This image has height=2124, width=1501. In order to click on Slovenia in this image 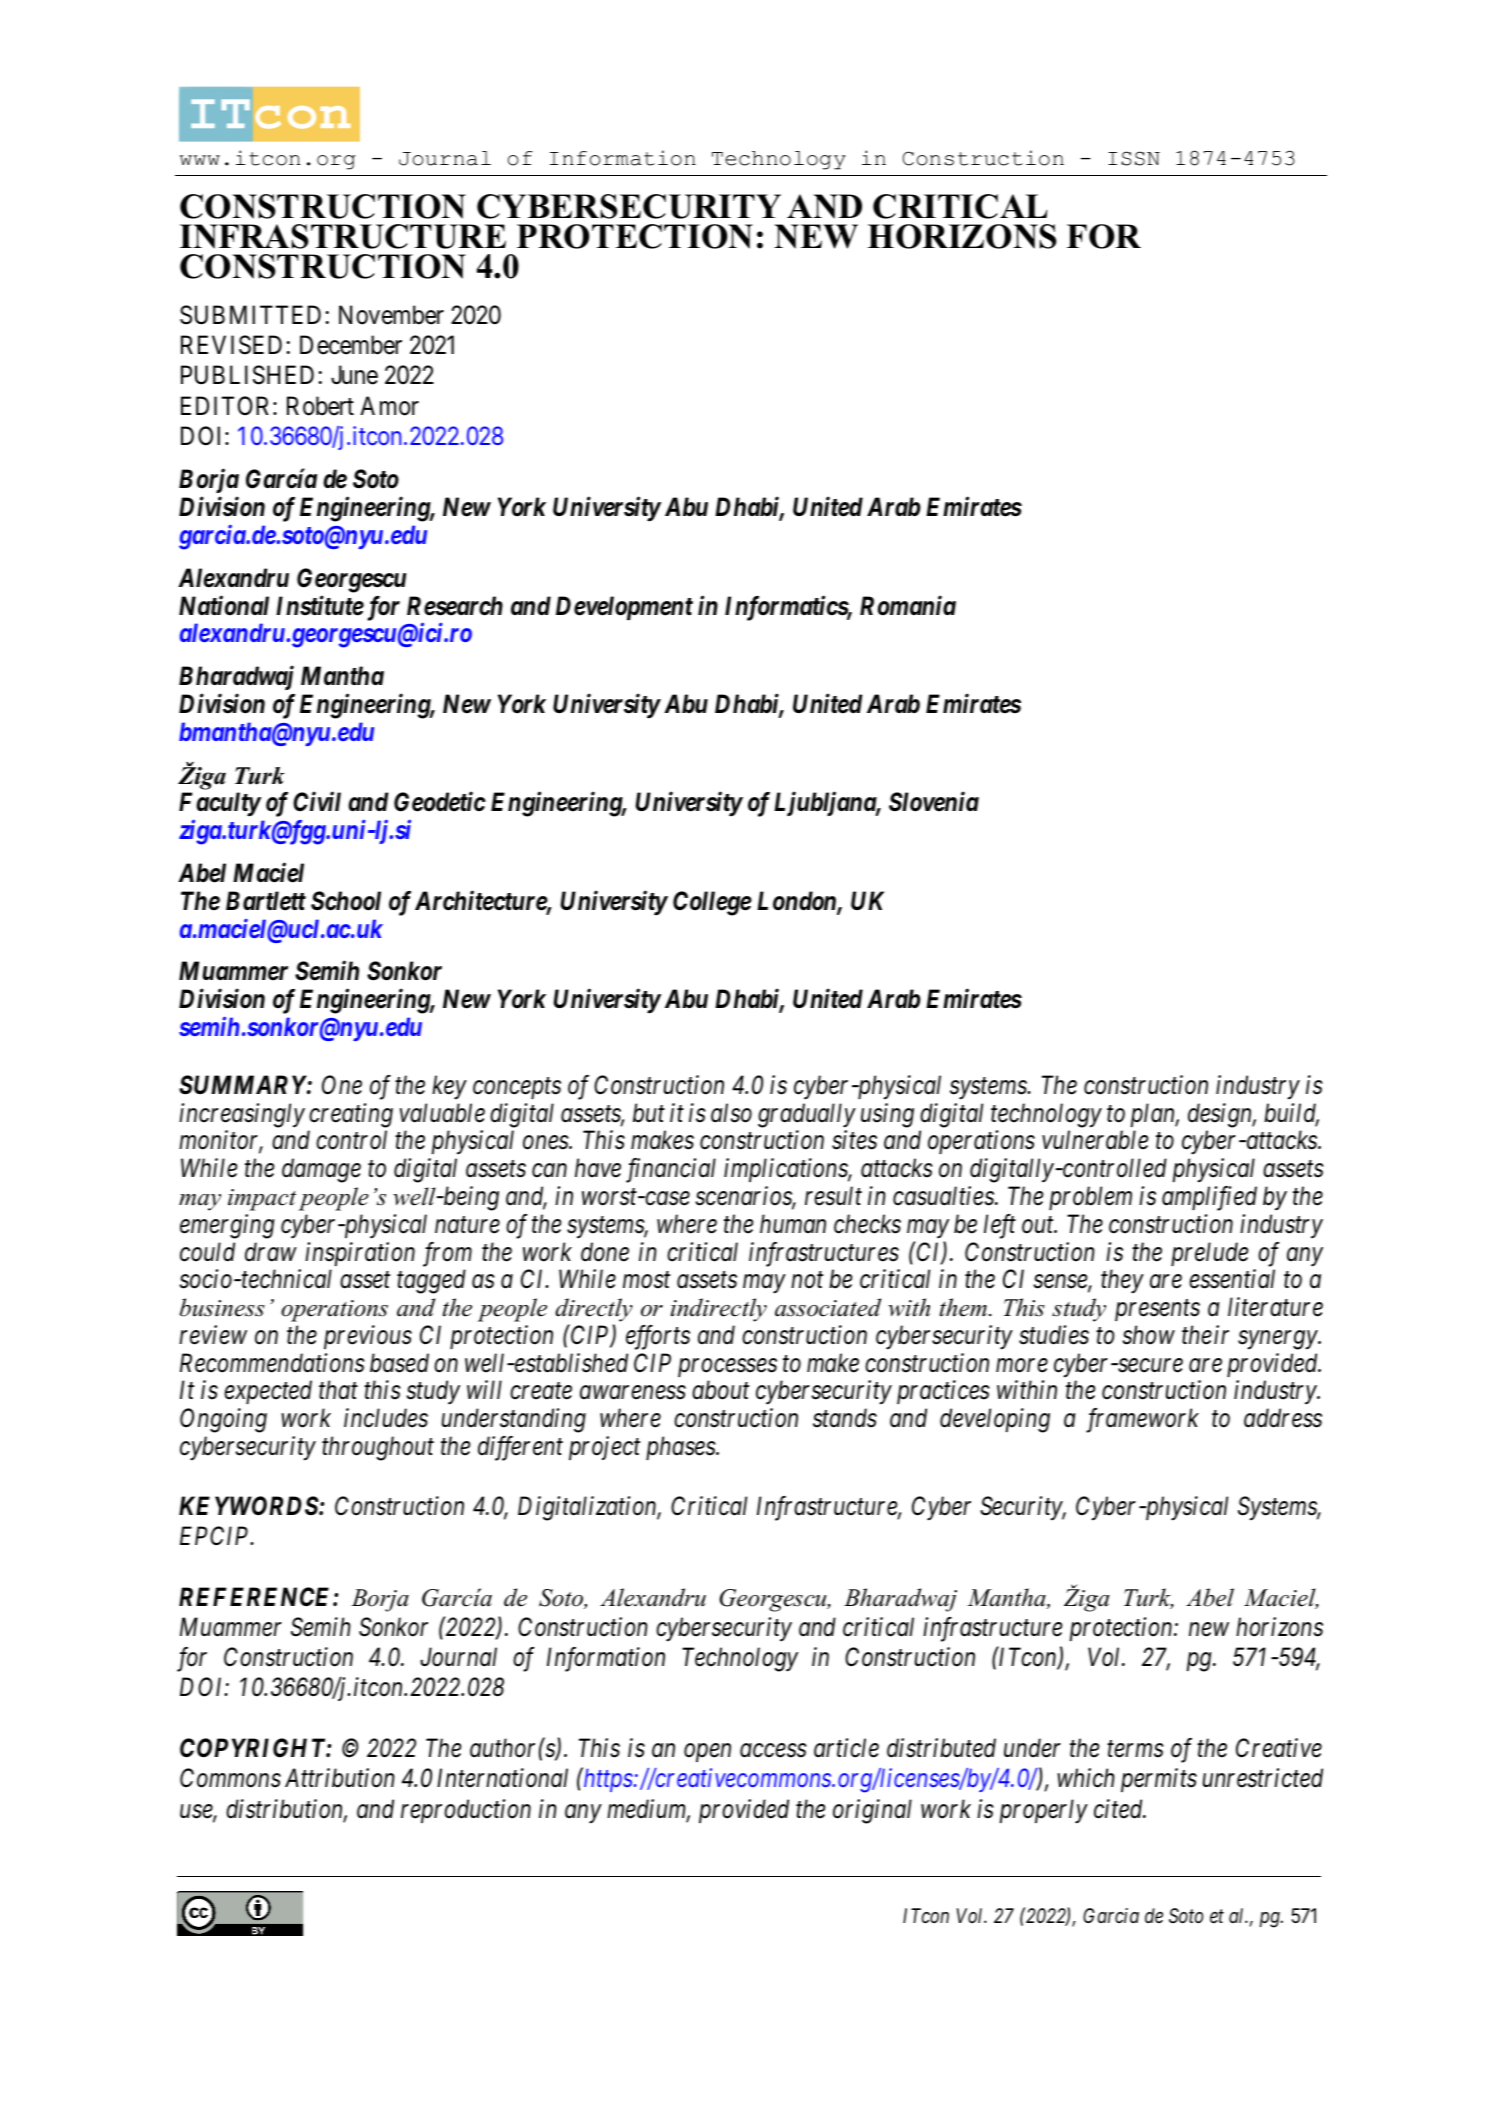, I will do `click(934, 802)`.
